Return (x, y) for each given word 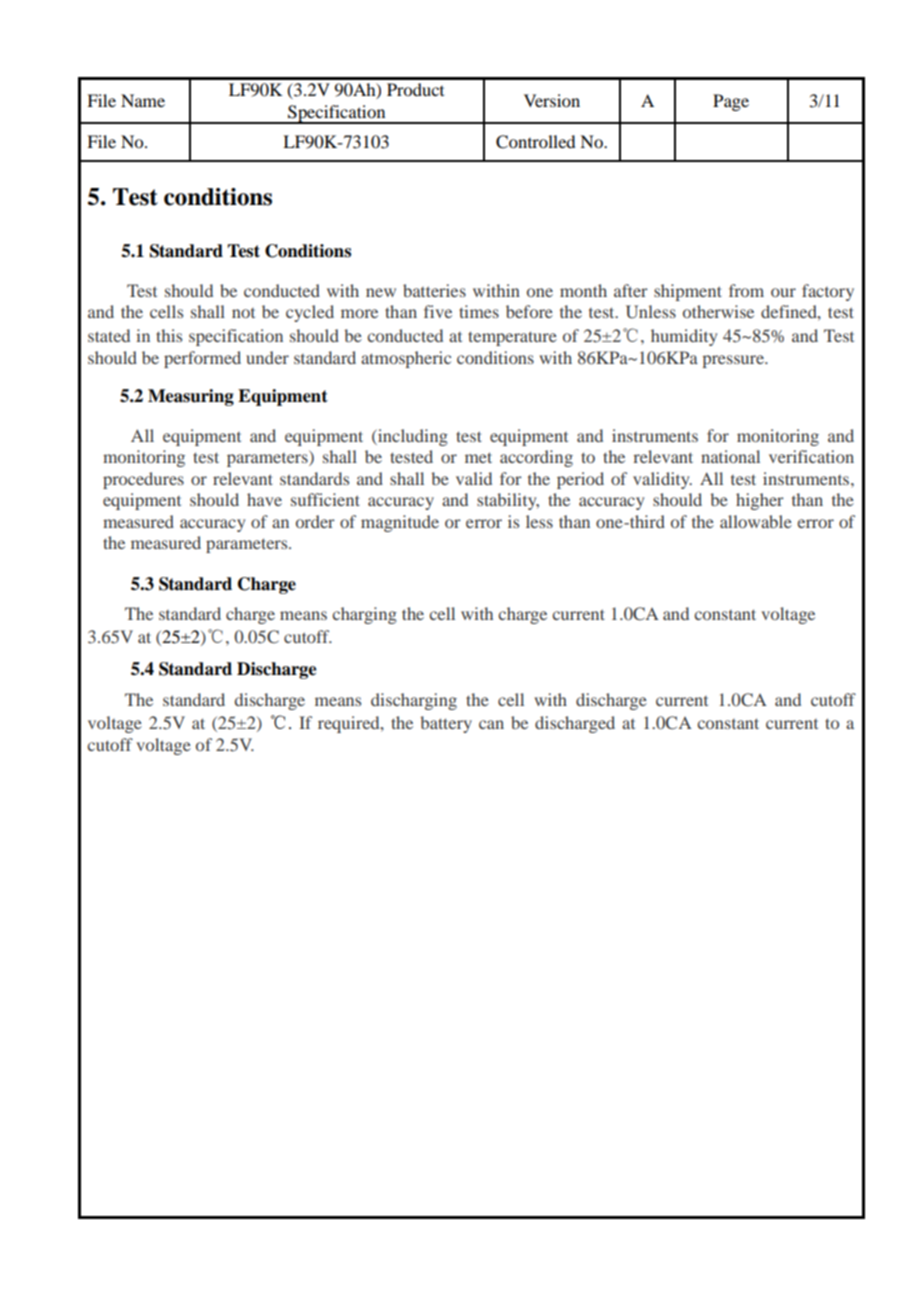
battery (446, 724)
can (491, 724)
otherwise (718, 311)
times (479, 311)
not (243, 313)
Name (143, 100)
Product (415, 89)
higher (760, 501)
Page (731, 102)
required (350, 724)
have (264, 499)
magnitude (400, 523)
